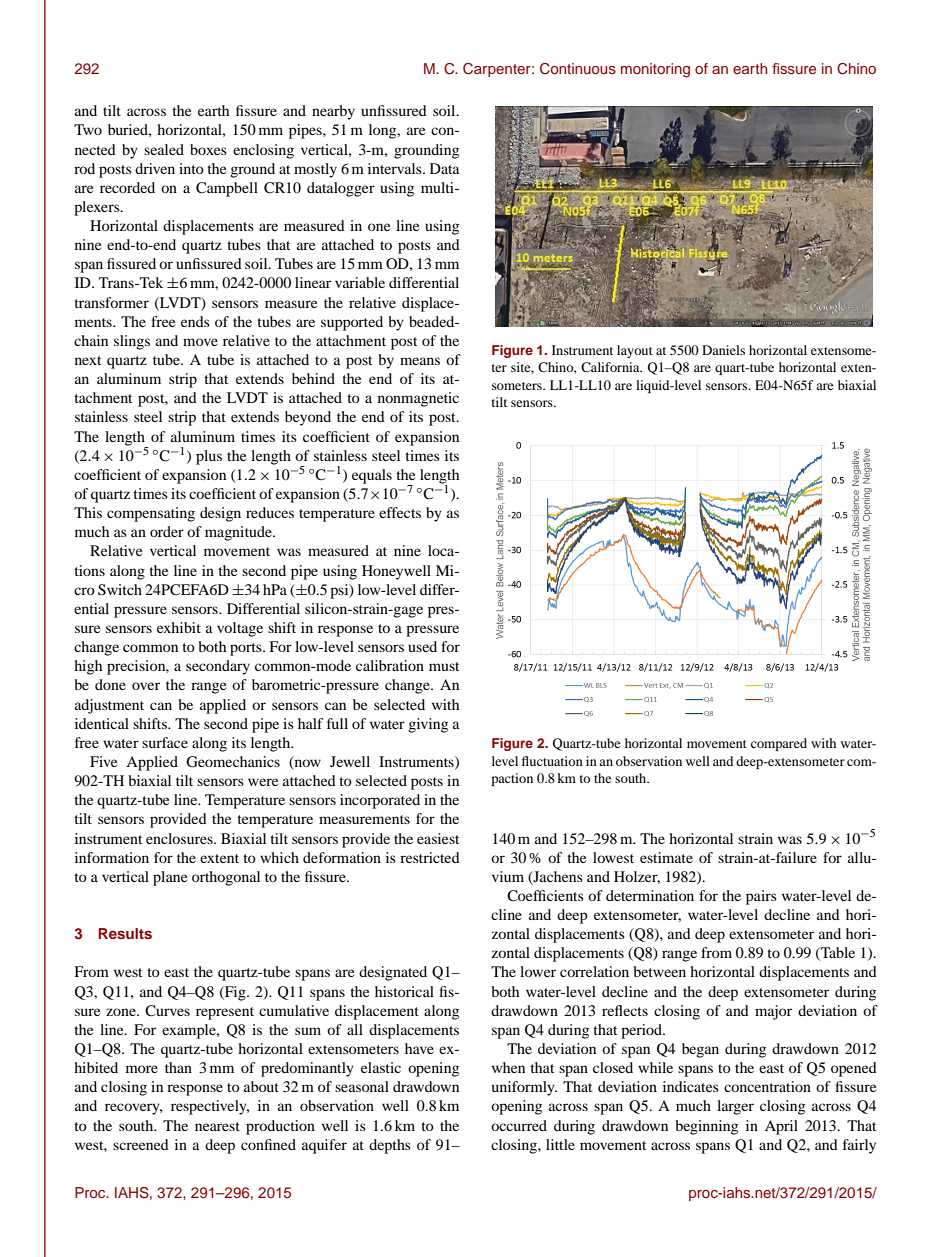  What do you see at coordinates (164, 149) in the page?
I see `sealed` at bounding box center [164, 149].
